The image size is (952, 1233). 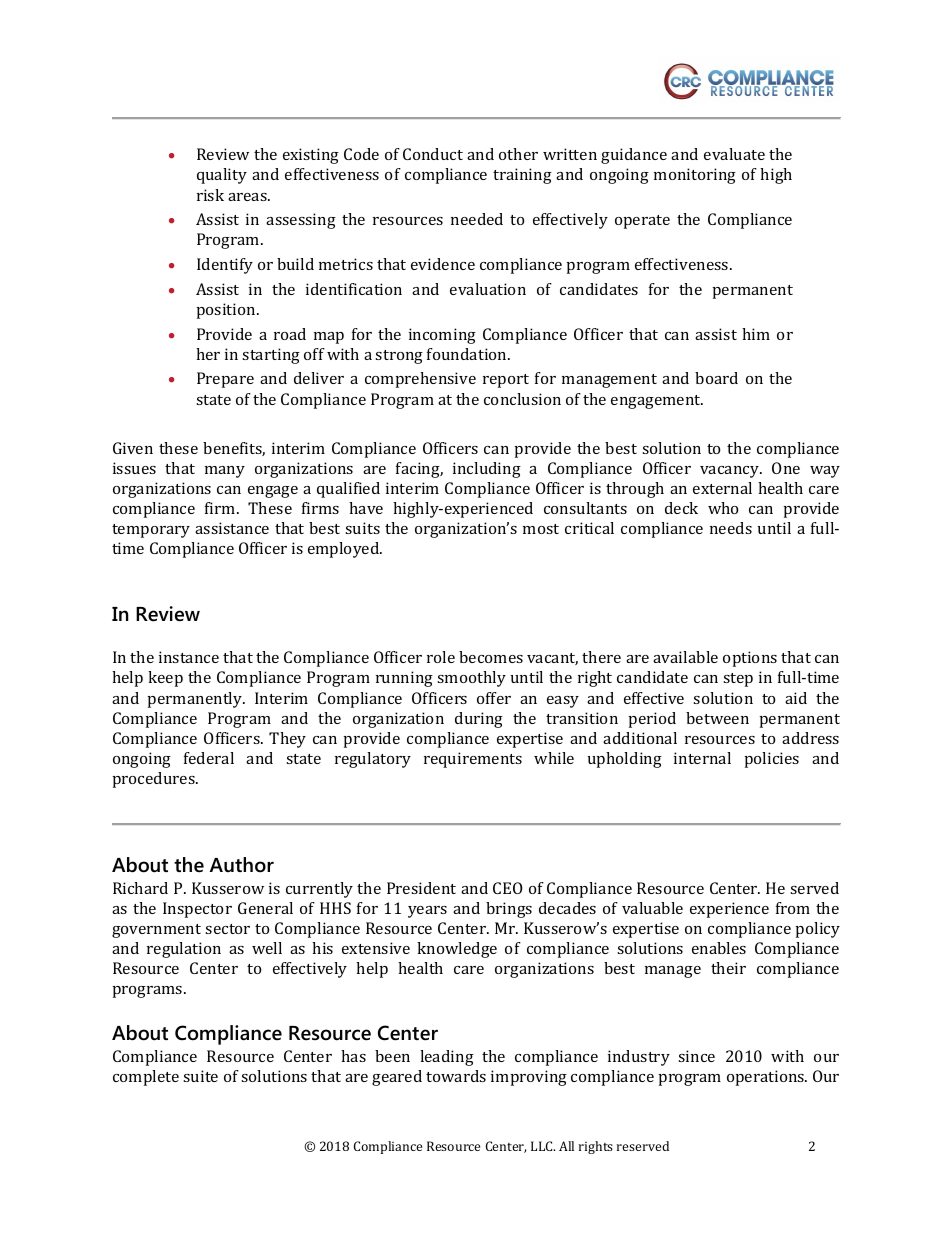 I want to click on requirements, so click(x=473, y=760).
